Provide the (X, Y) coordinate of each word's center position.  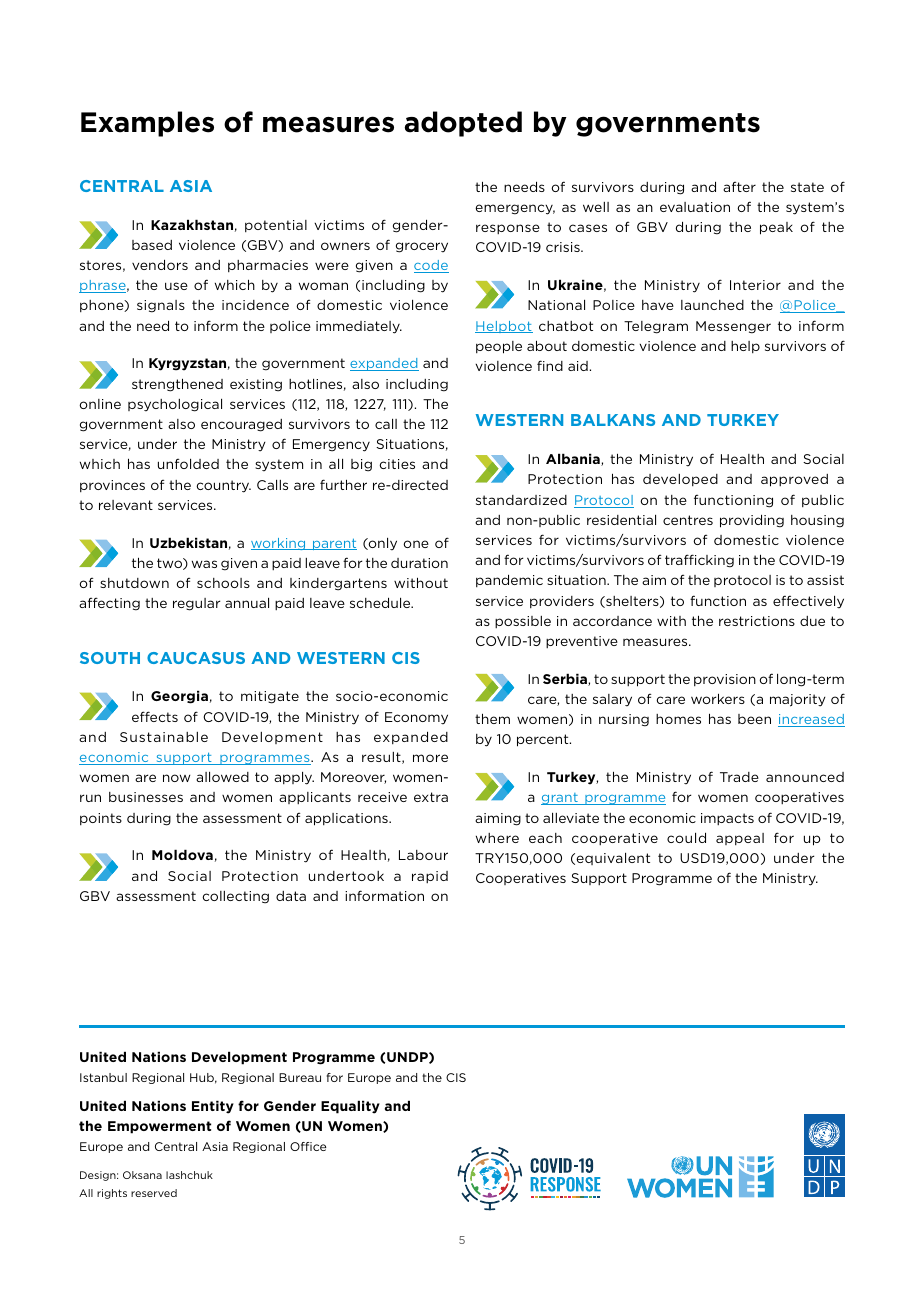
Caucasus (196, 658)
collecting (235, 897)
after (739, 187)
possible (523, 622)
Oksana (142, 1175)
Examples (147, 124)
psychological (175, 405)
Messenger (733, 327)
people (499, 347)
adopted (463, 124)
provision (725, 680)
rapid (430, 877)
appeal (740, 839)
